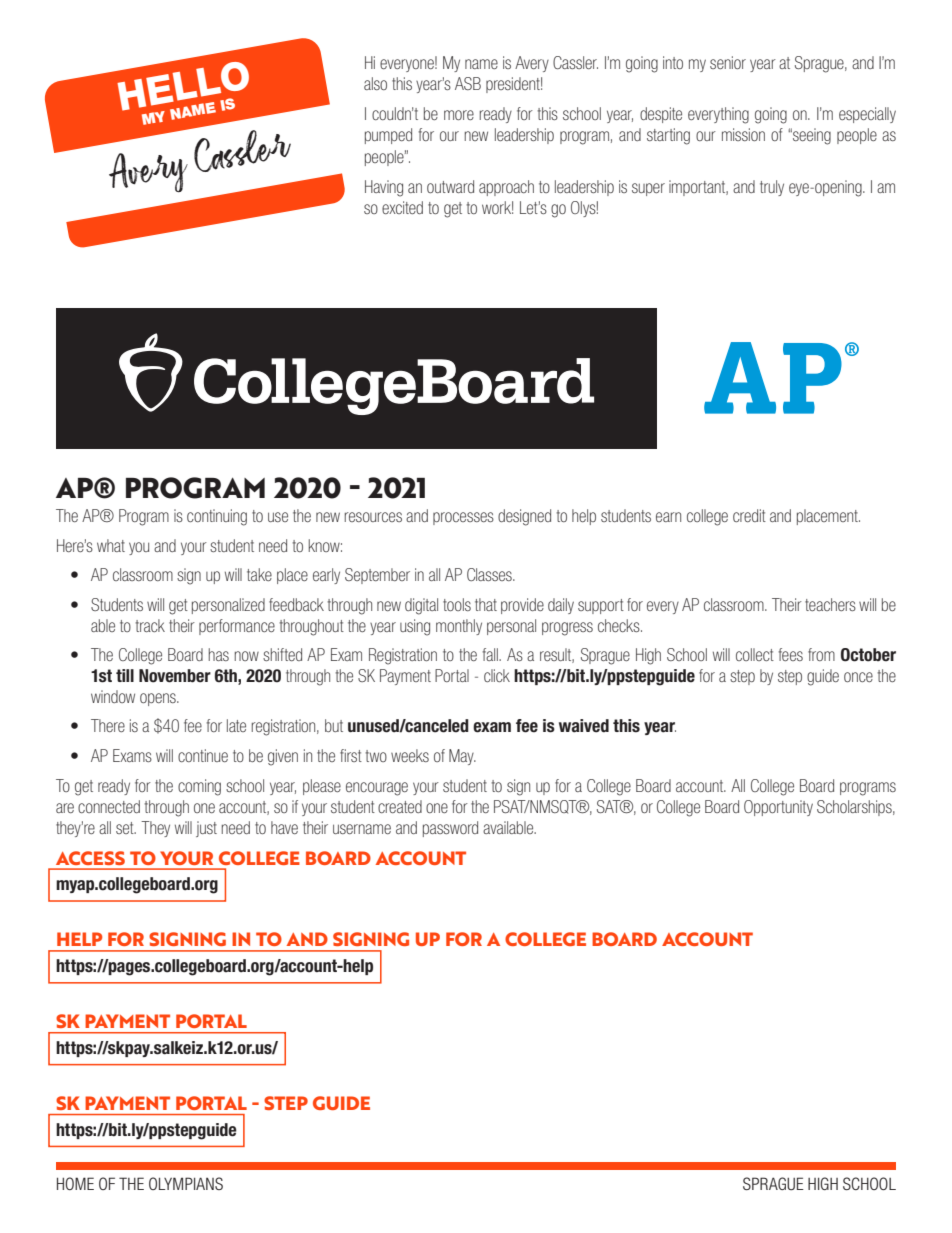 The width and height of the page is (952, 1233). Describe the element at coordinates (459, 627) in the page. I see `monthly` at that location.
